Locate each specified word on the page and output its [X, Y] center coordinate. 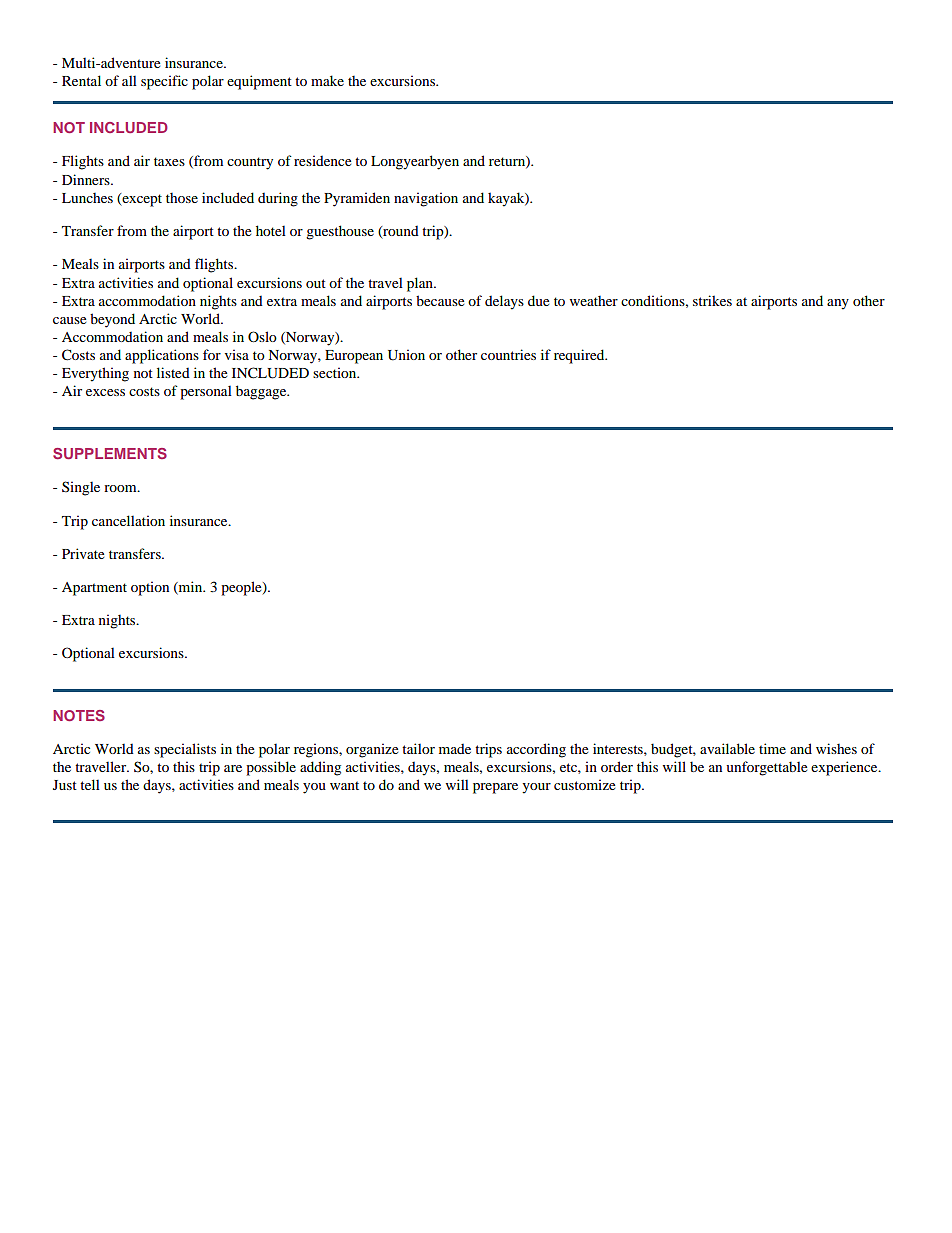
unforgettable [766, 768]
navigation [426, 199]
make [327, 80]
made [455, 749]
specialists [185, 750]
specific [164, 82]
